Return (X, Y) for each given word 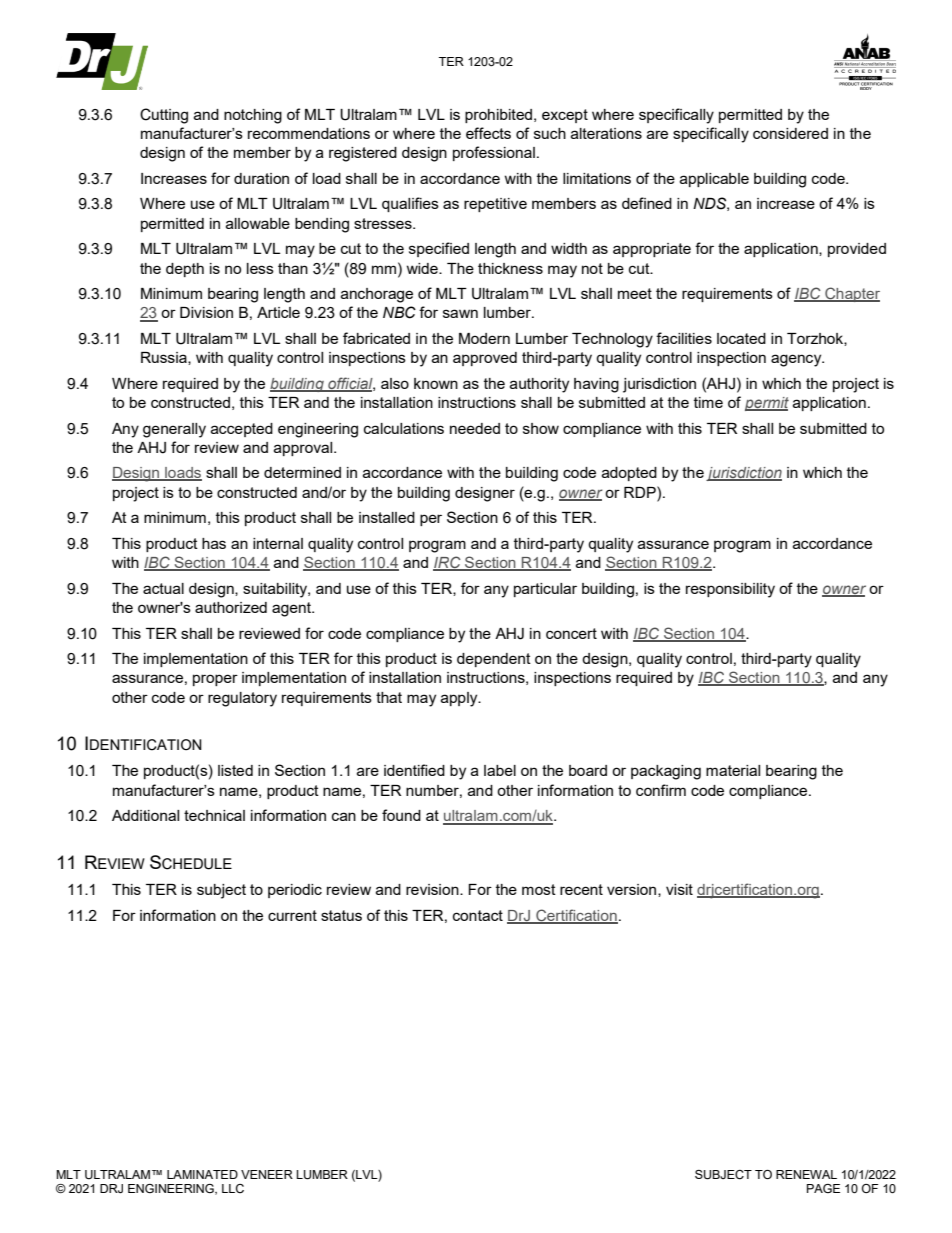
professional (494, 153)
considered (790, 133)
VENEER (267, 1174)
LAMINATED (202, 1174)
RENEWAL (806, 1174)
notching (253, 116)
